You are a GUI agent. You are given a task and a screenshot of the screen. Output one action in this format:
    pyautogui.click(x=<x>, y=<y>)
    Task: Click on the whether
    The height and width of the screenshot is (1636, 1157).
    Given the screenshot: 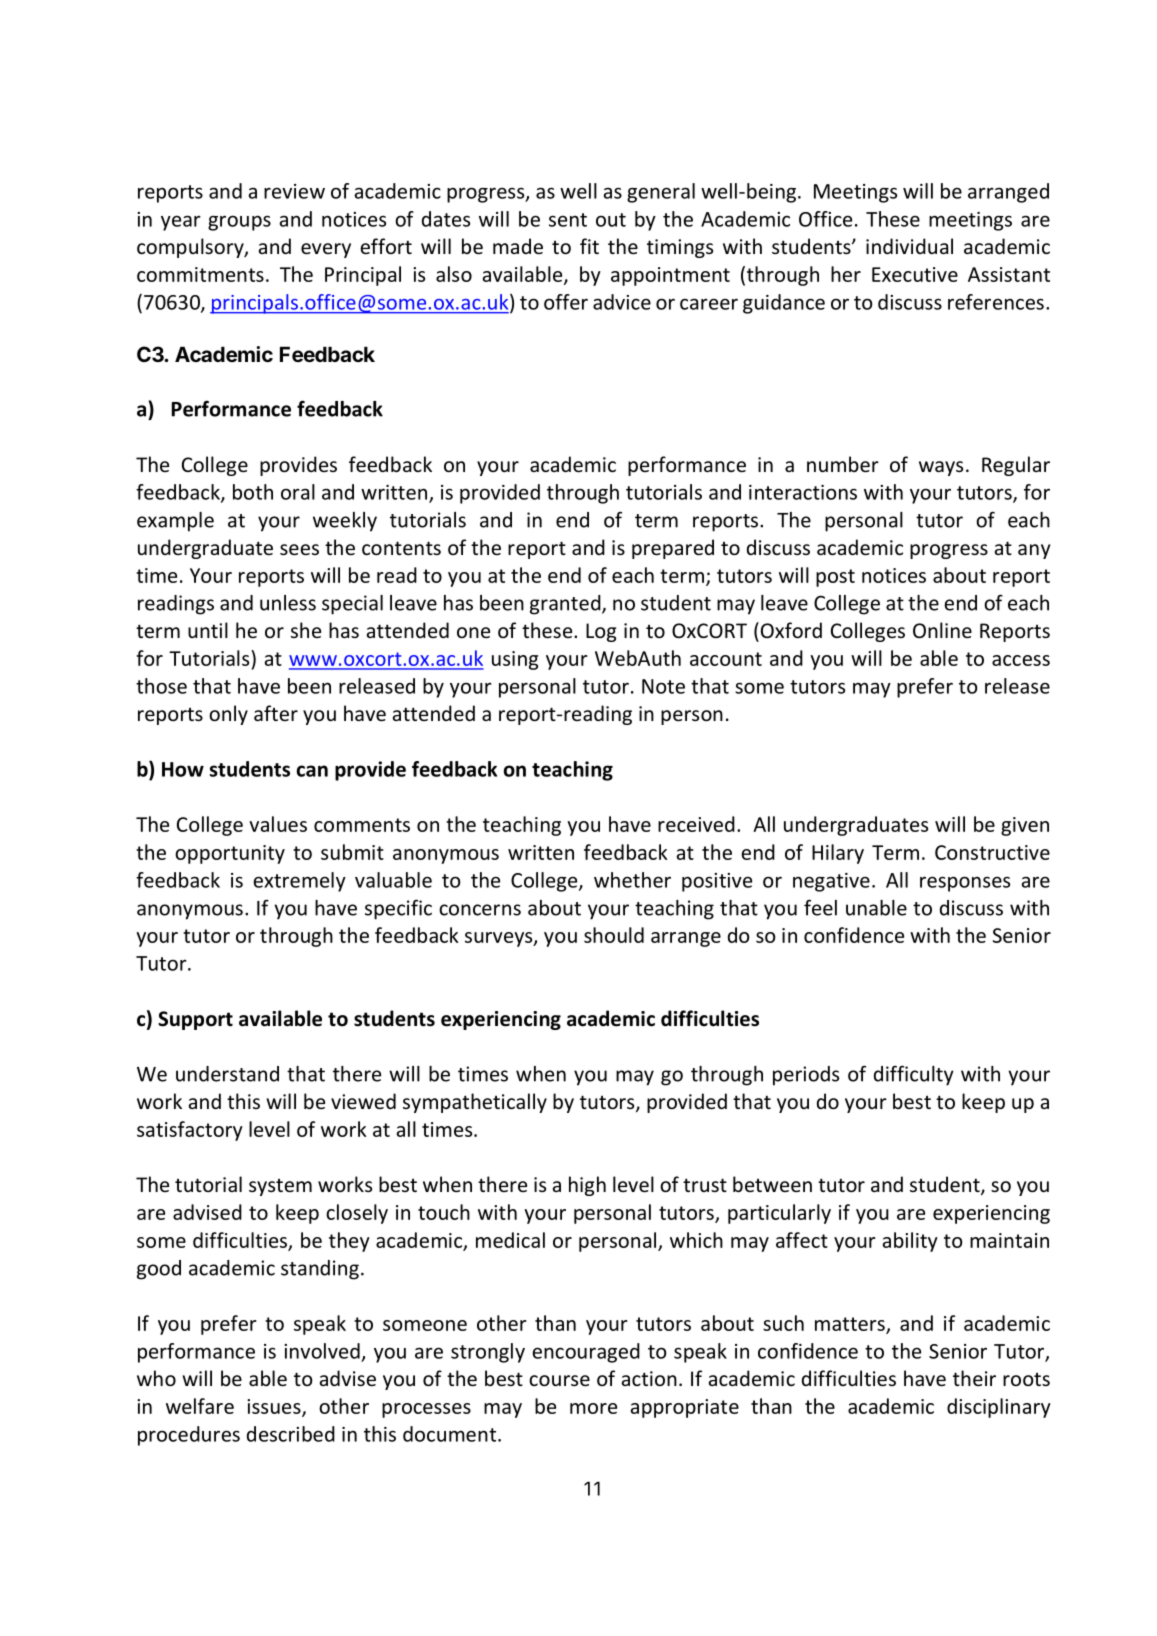 What is the action you would take?
    pyautogui.click(x=632, y=880)
